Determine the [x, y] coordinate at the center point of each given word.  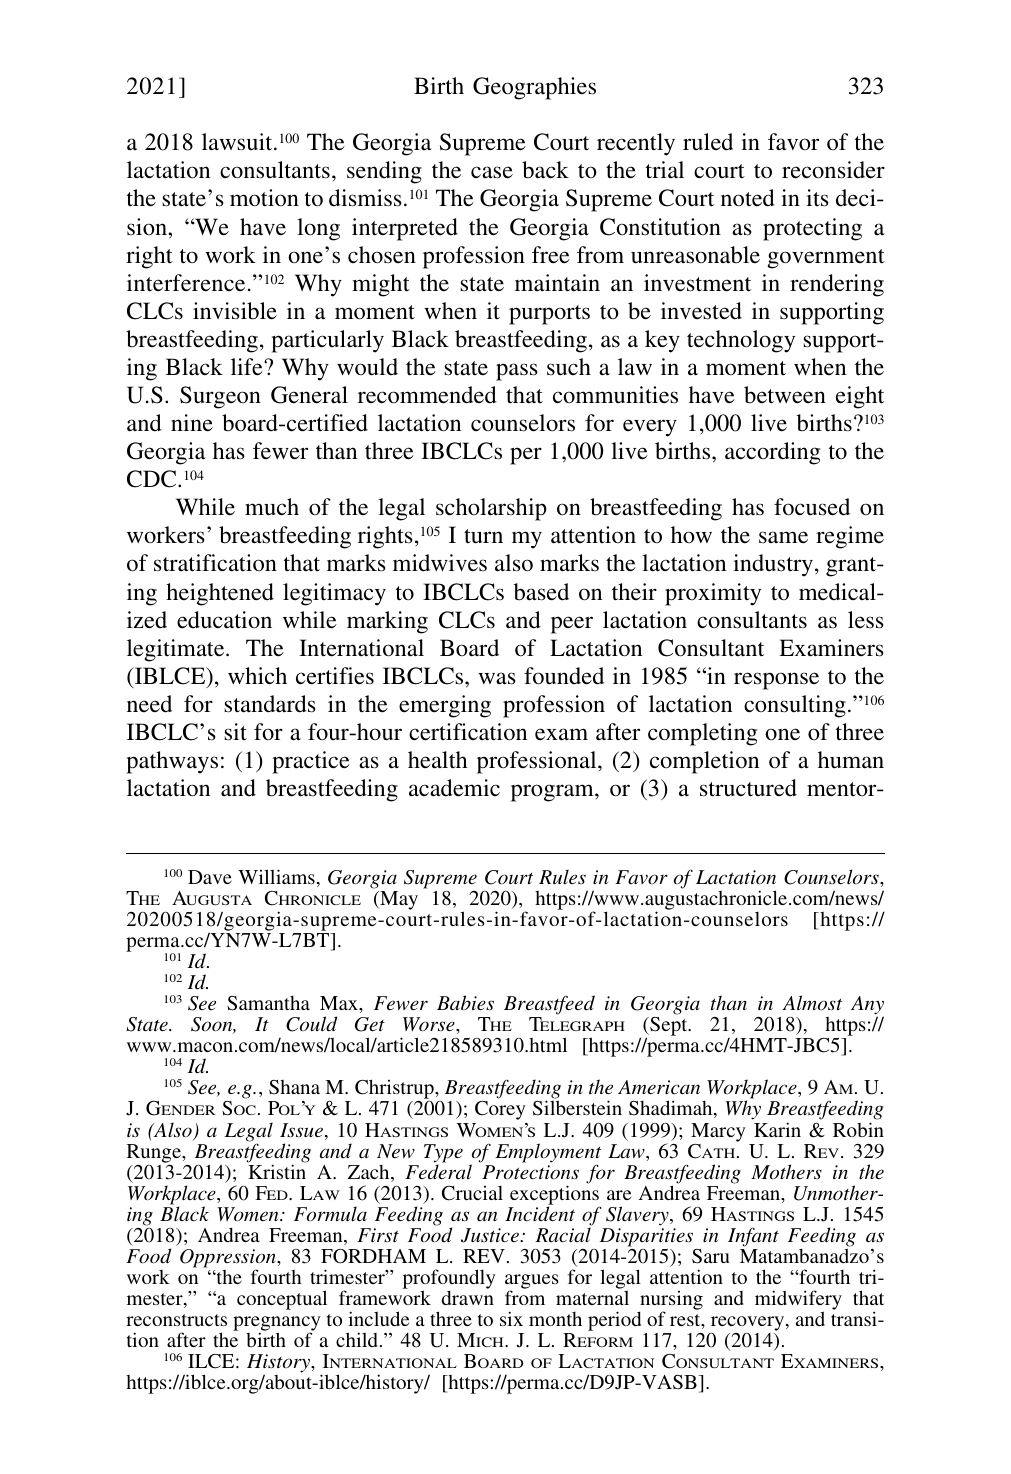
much [272, 507]
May [398, 900]
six [511, 1318]
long [318, 229]
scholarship [491, 509]
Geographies [534, 88]
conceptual [282, 1300]
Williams [276, 876]
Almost [812, 1002]
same [783, 537]
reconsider [833, 170]
